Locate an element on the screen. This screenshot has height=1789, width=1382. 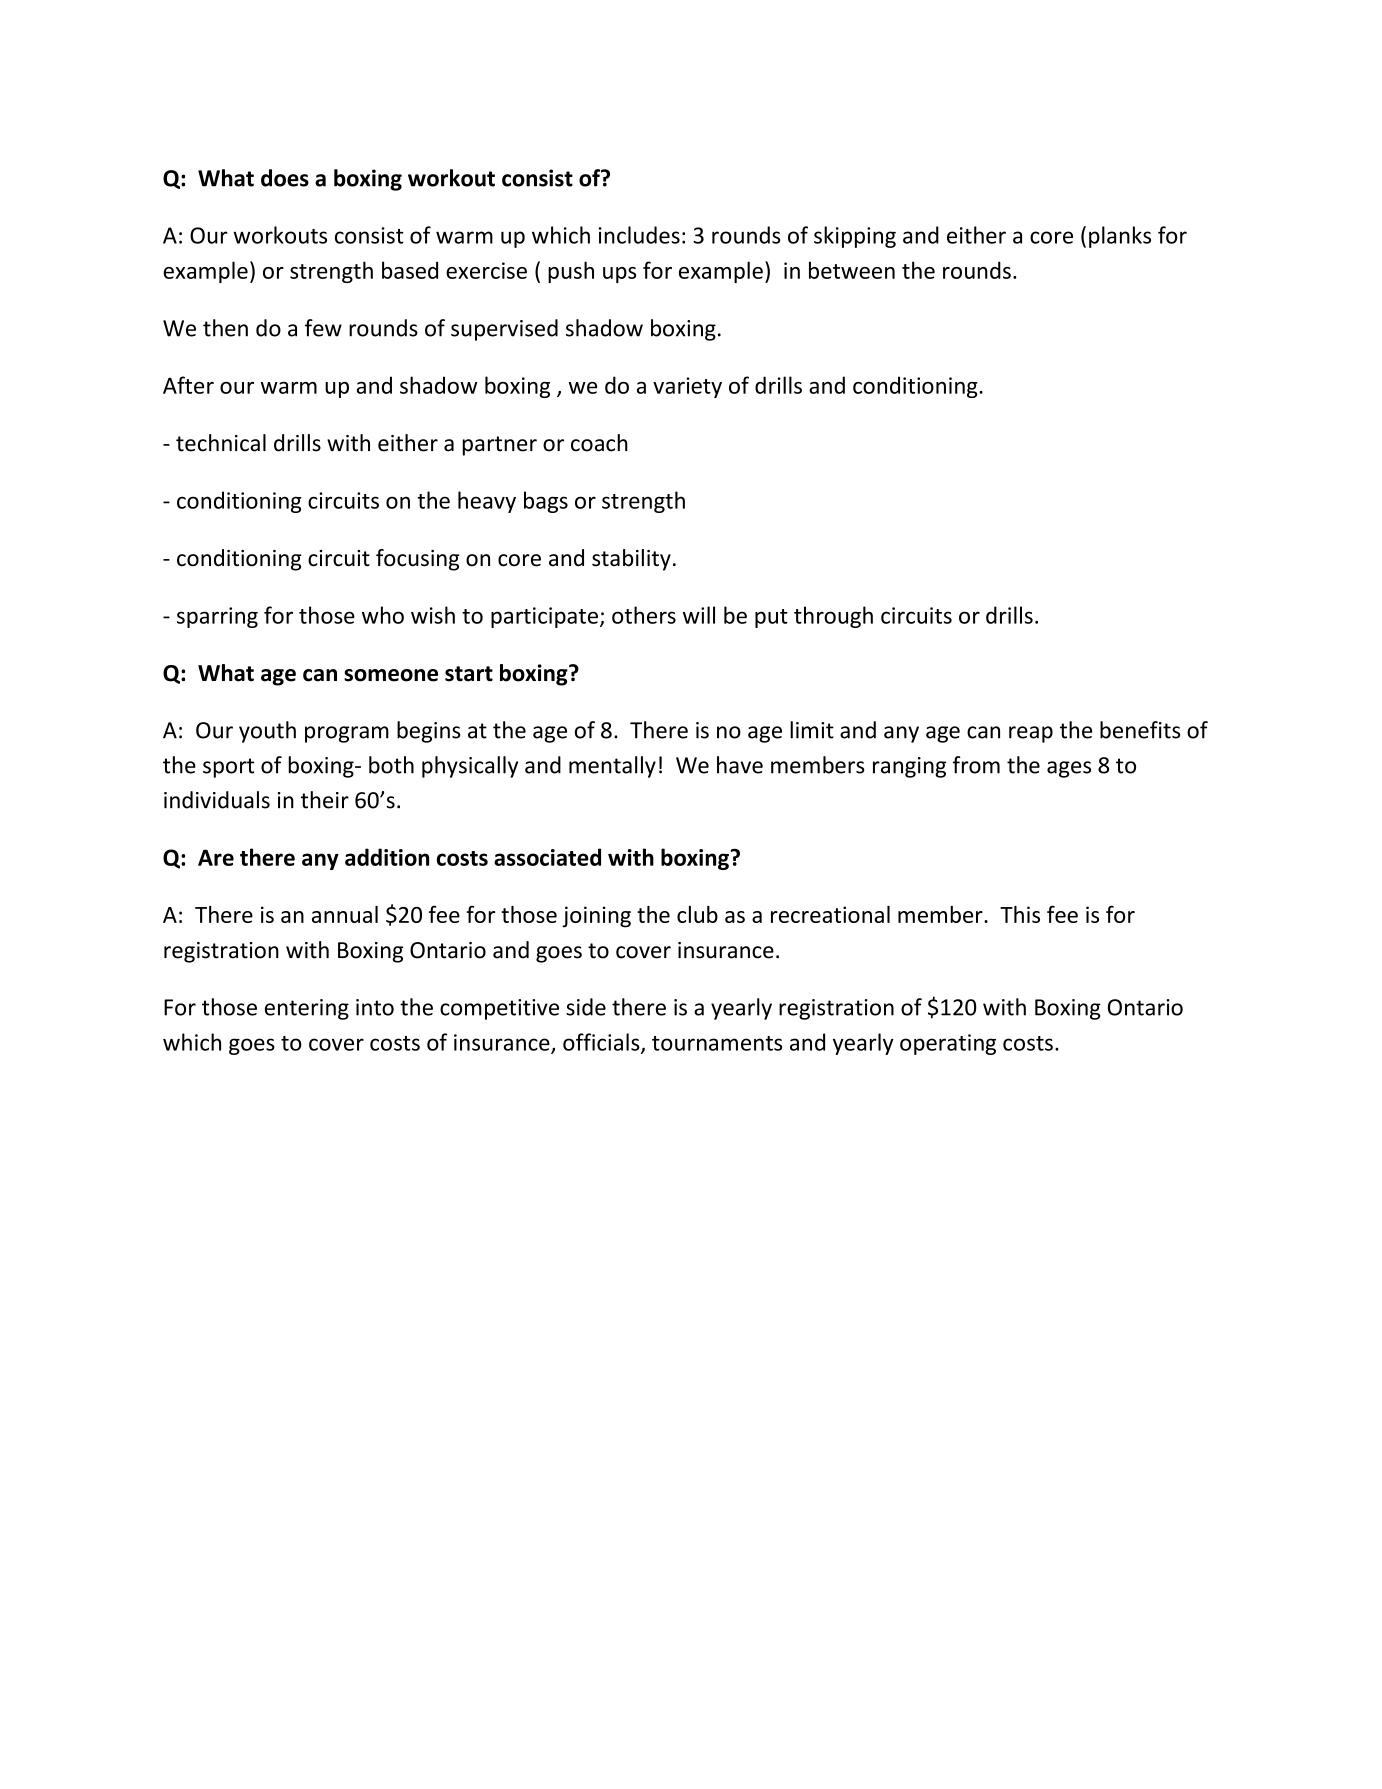
through is located at coordinates (833, 617).
